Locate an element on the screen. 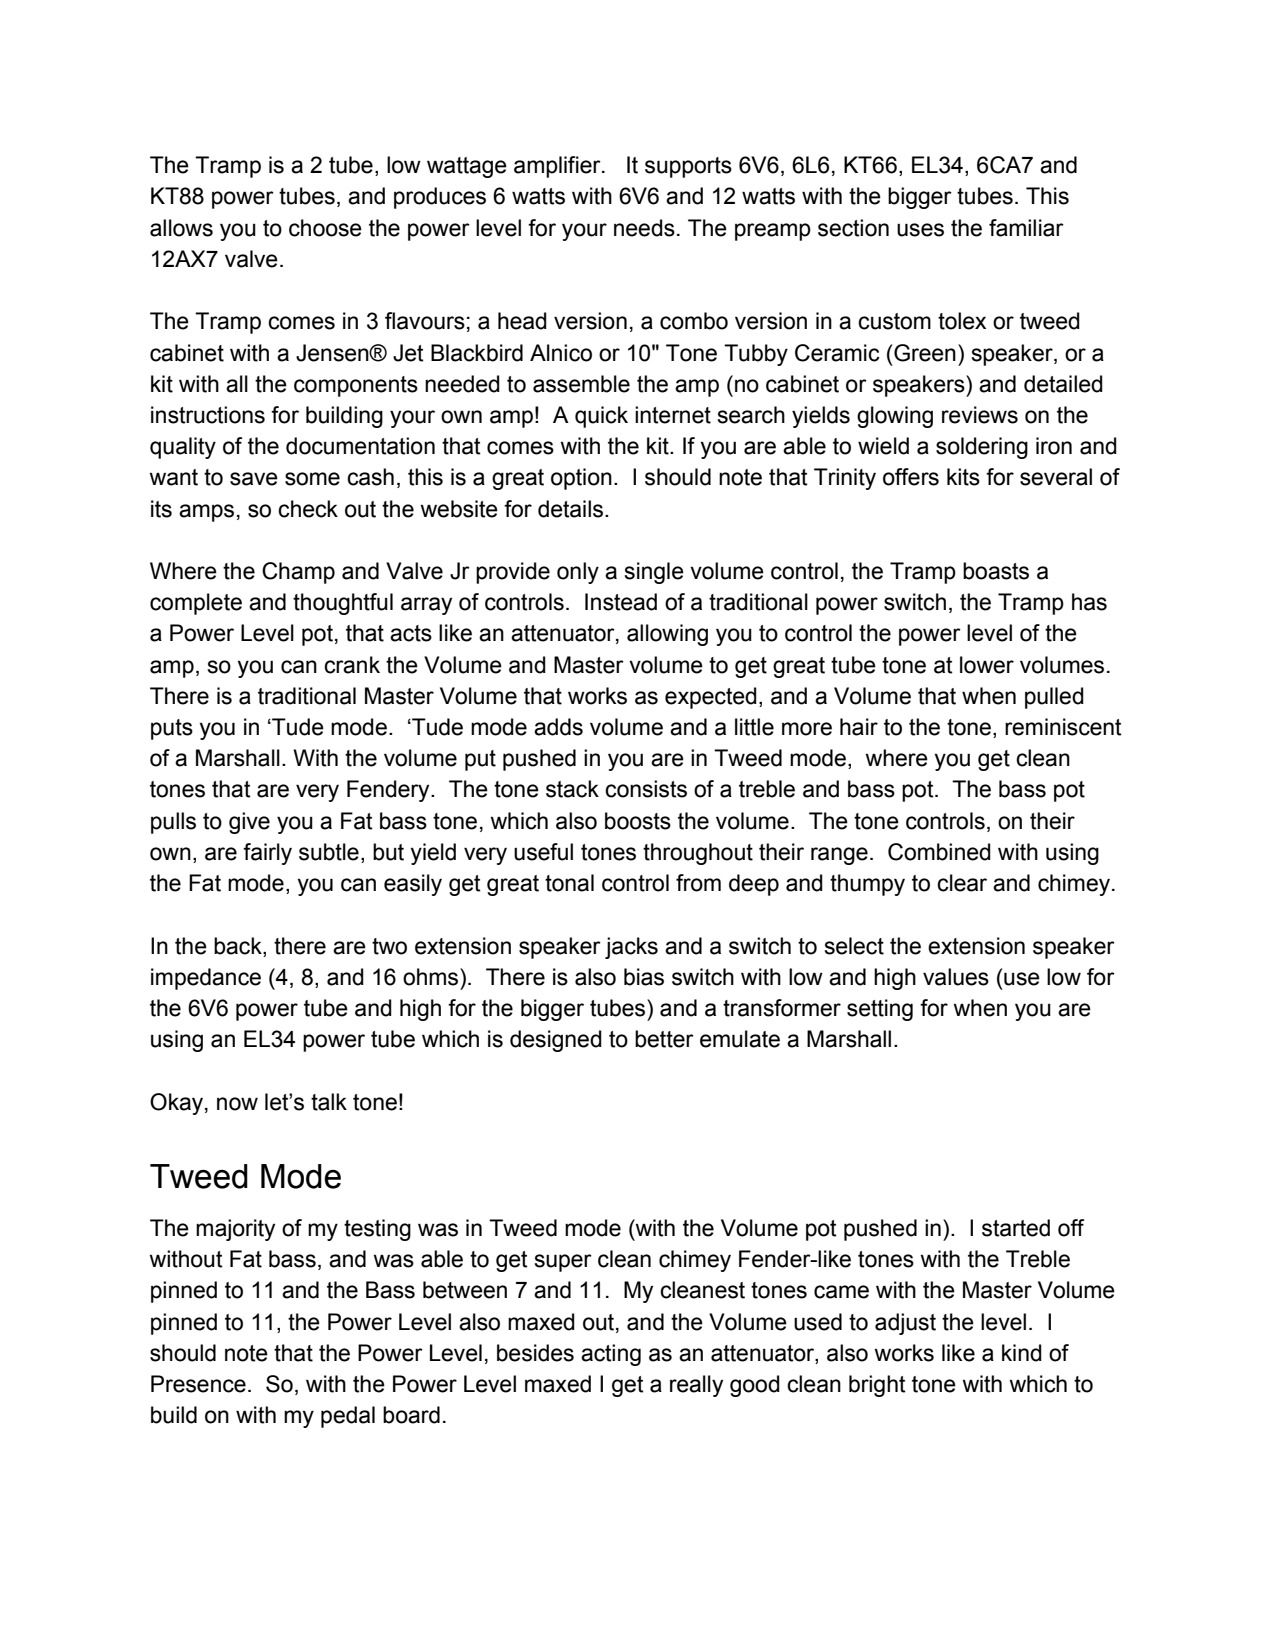  better is located at coordinates (664, 1039).
